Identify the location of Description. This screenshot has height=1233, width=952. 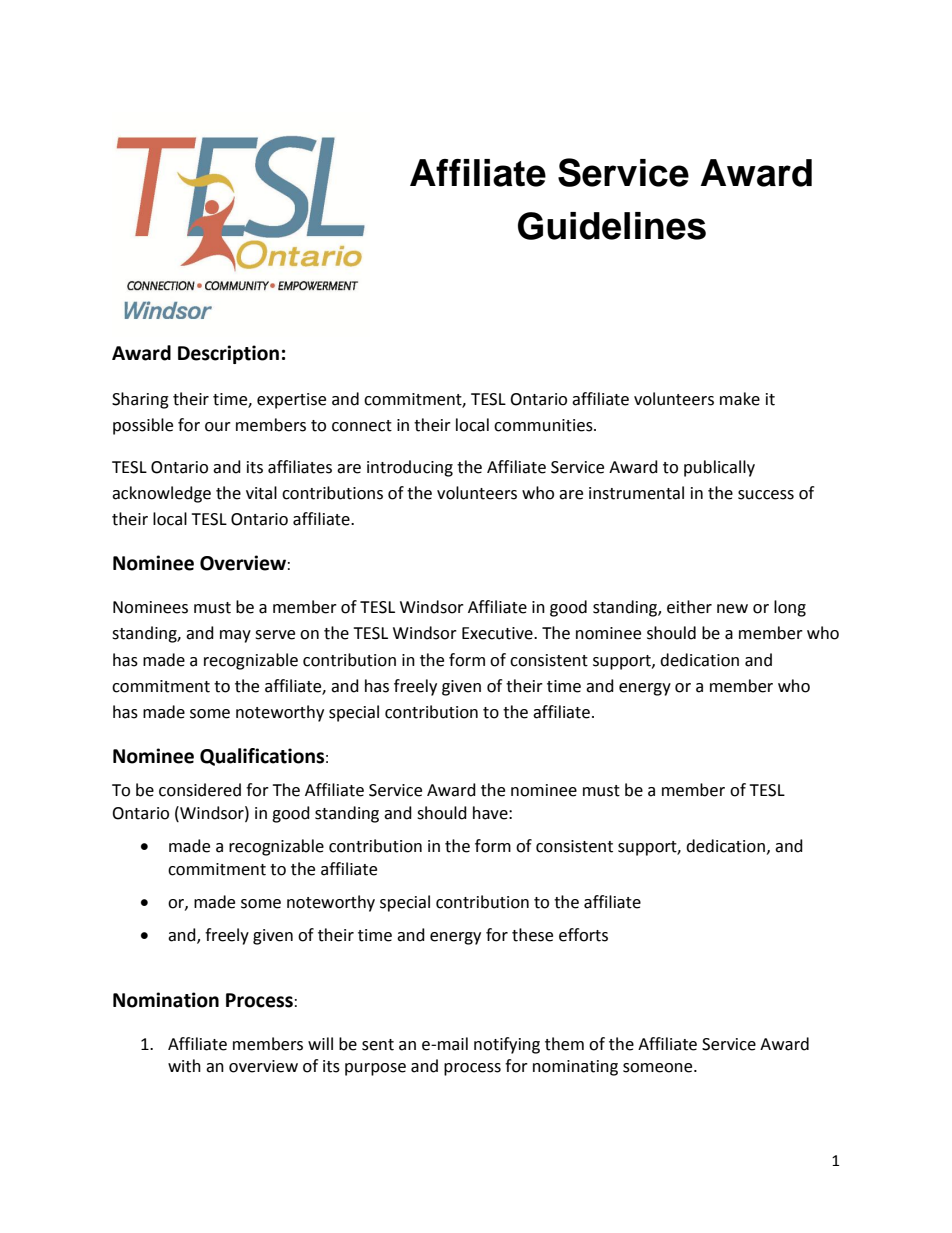
(228, 354).
